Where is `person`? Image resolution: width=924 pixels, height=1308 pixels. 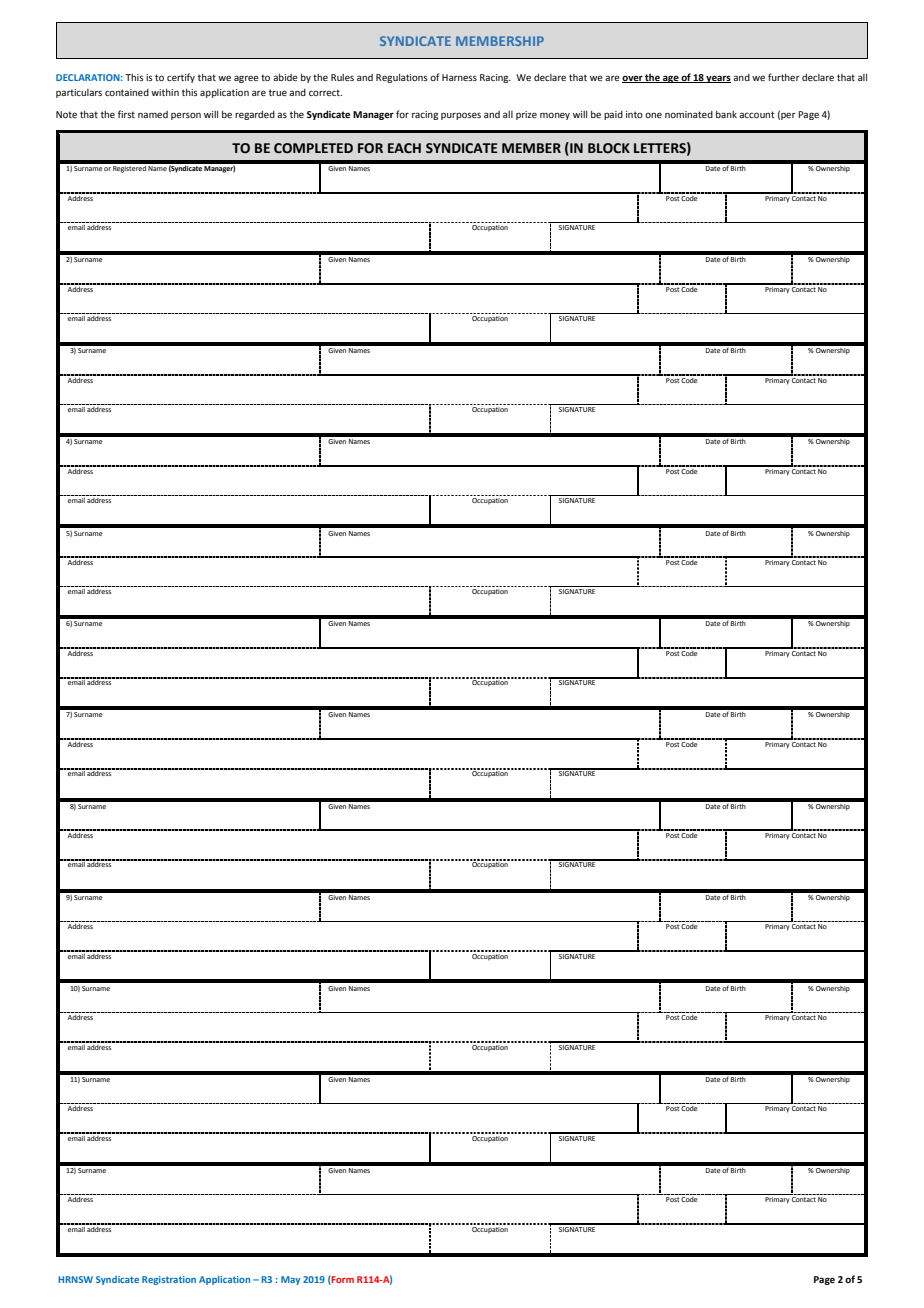 person is located at coordinates (186, 116).
